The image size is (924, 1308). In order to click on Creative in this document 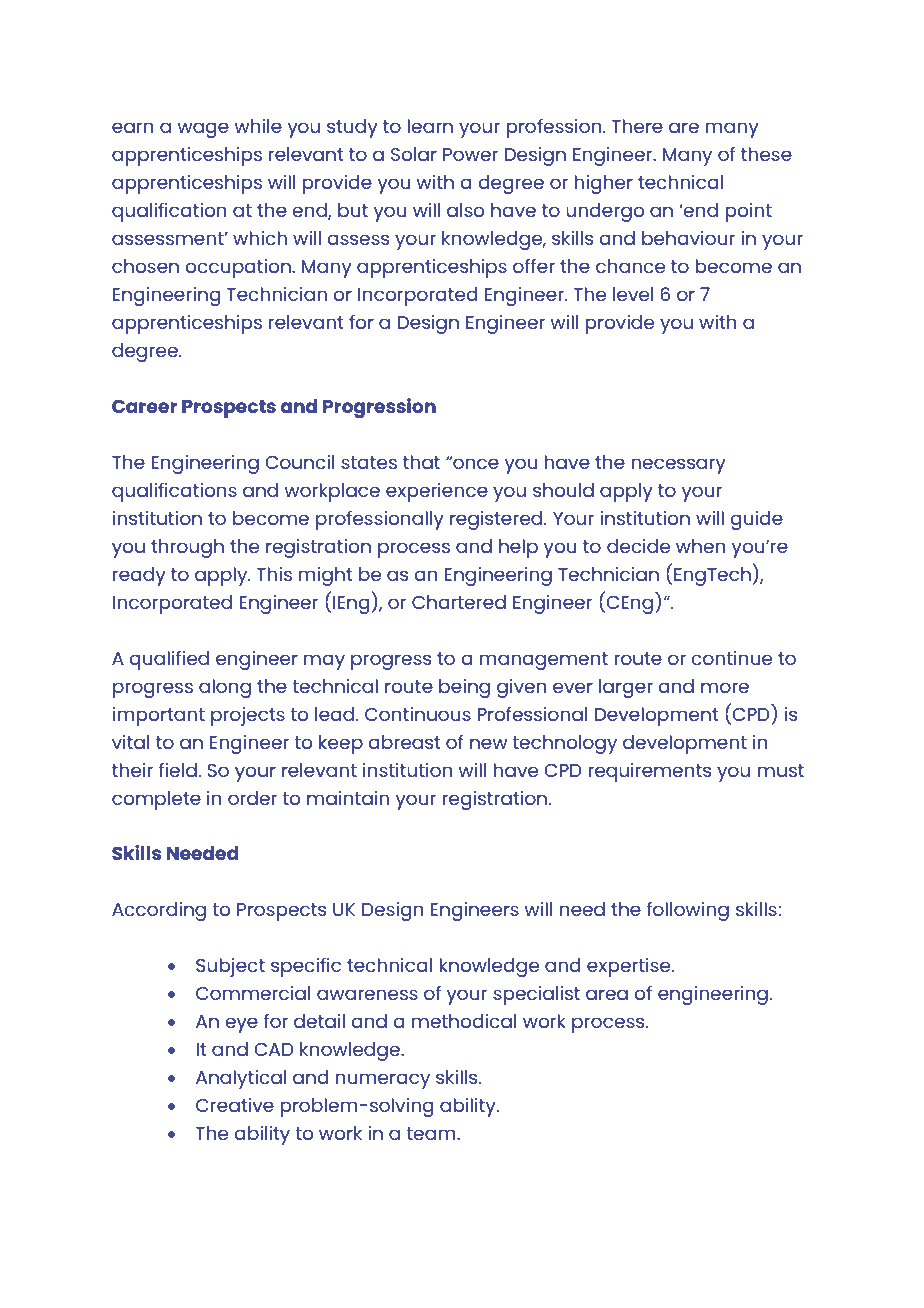, I will do `click(235, 1105)`.
